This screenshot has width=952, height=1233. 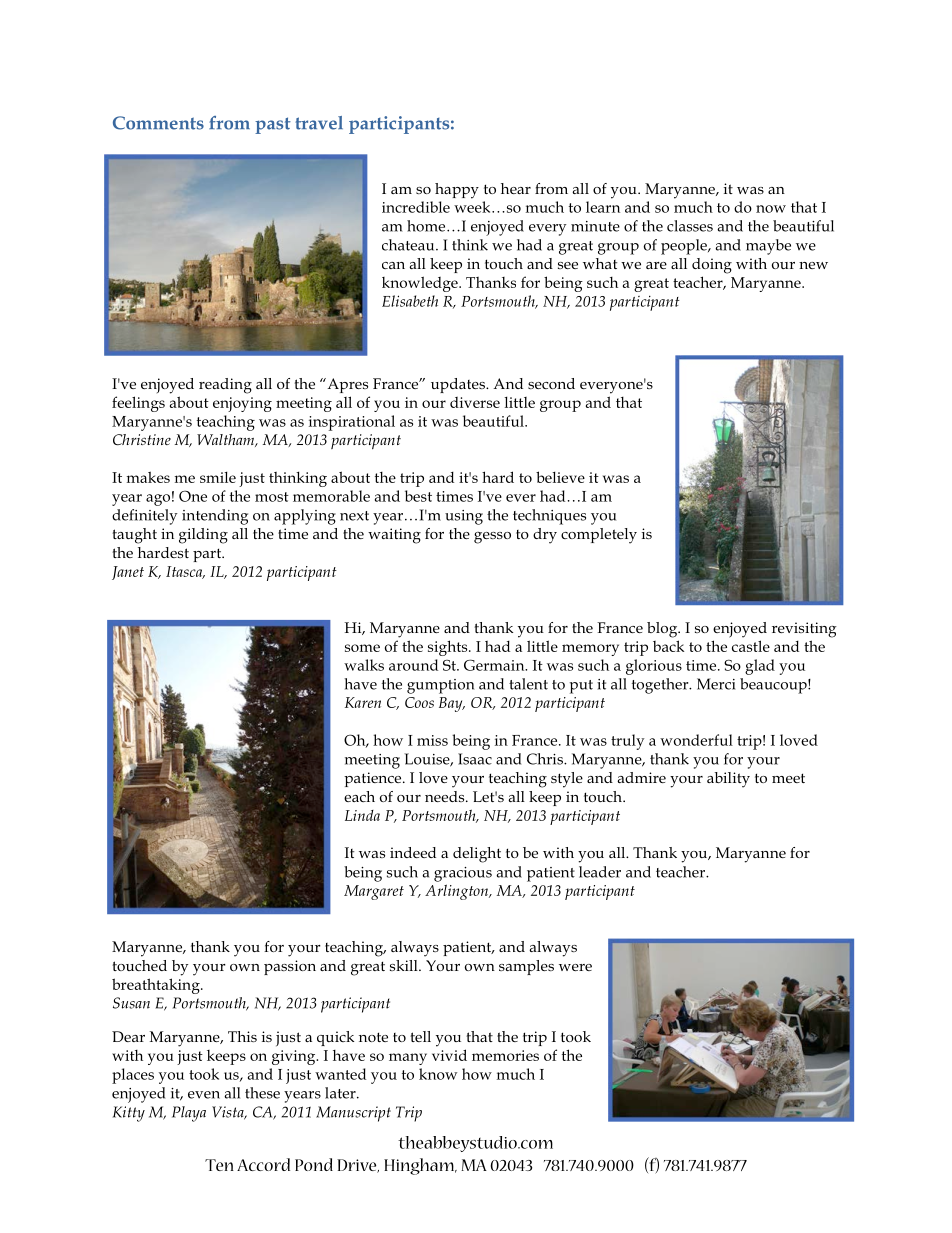 What do you see at coordinates (760, 667) in the screenshot?
I see `glad` at bounding box center [760, 667].
